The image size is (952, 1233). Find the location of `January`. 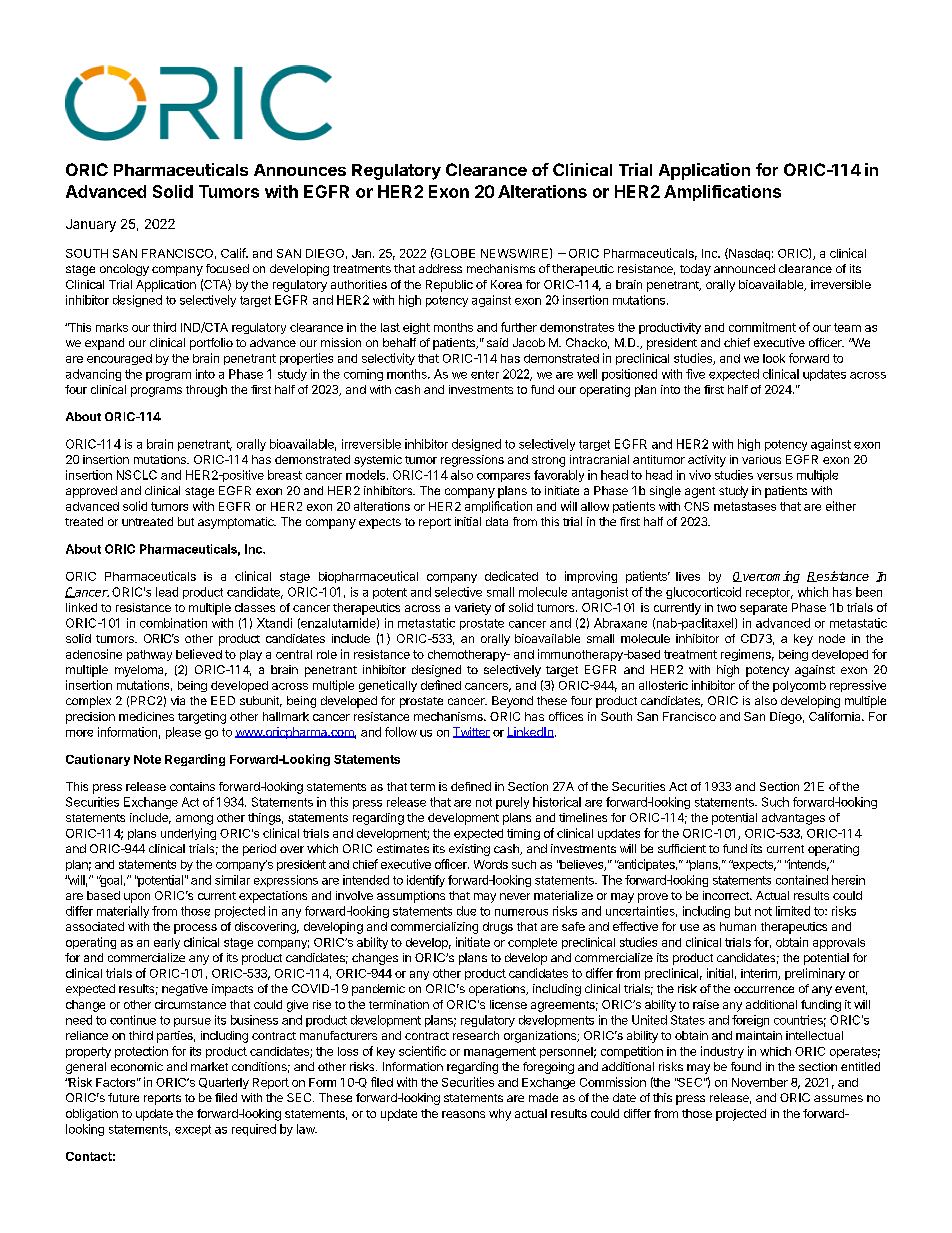

January is located at coordinates (91, 225).
